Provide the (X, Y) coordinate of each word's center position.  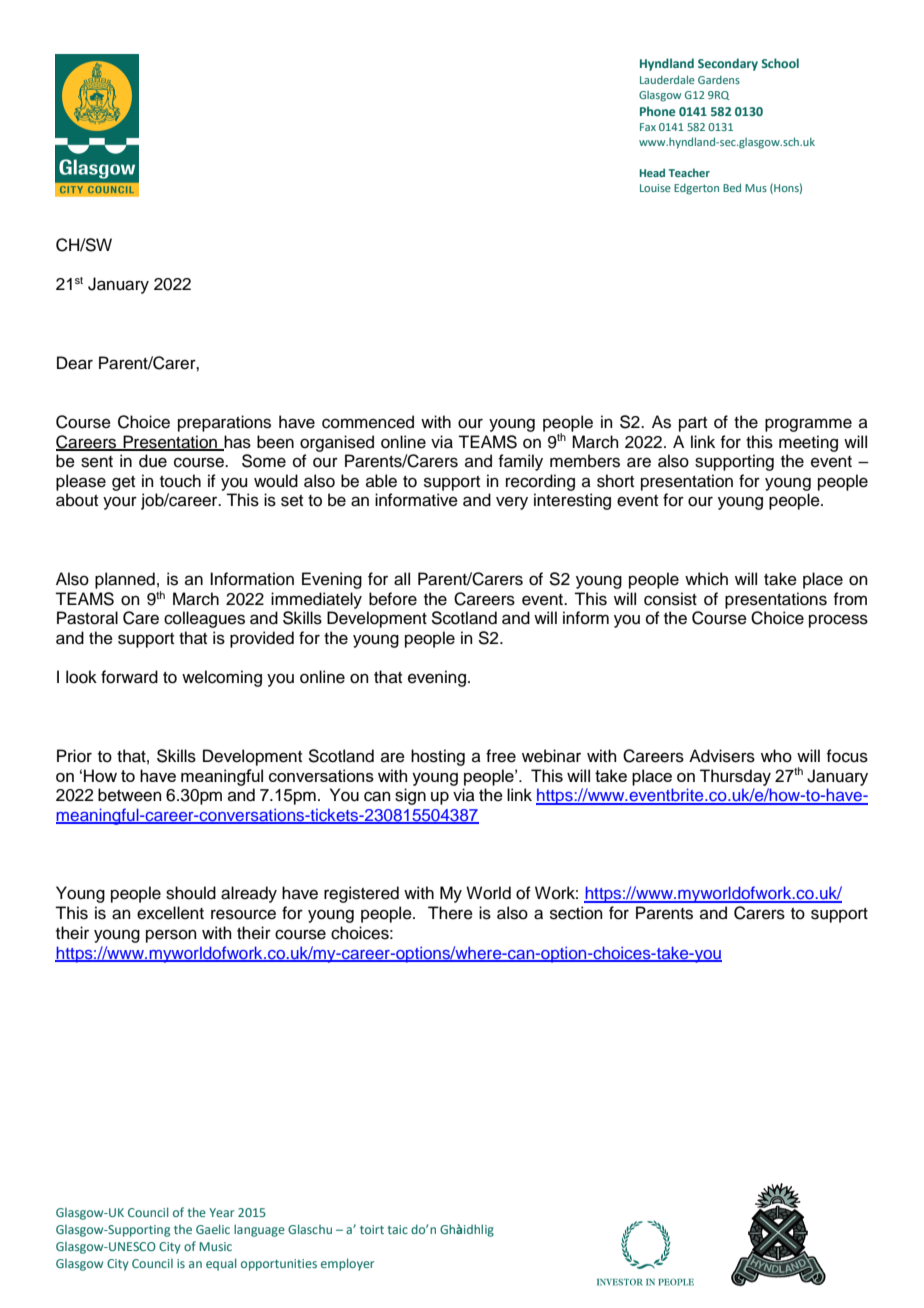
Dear (75, 363)
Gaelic (213, 1229)
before (393, 599)
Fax (648, 127)
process (838, 621)
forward (129, 677)
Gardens (719, 79)
